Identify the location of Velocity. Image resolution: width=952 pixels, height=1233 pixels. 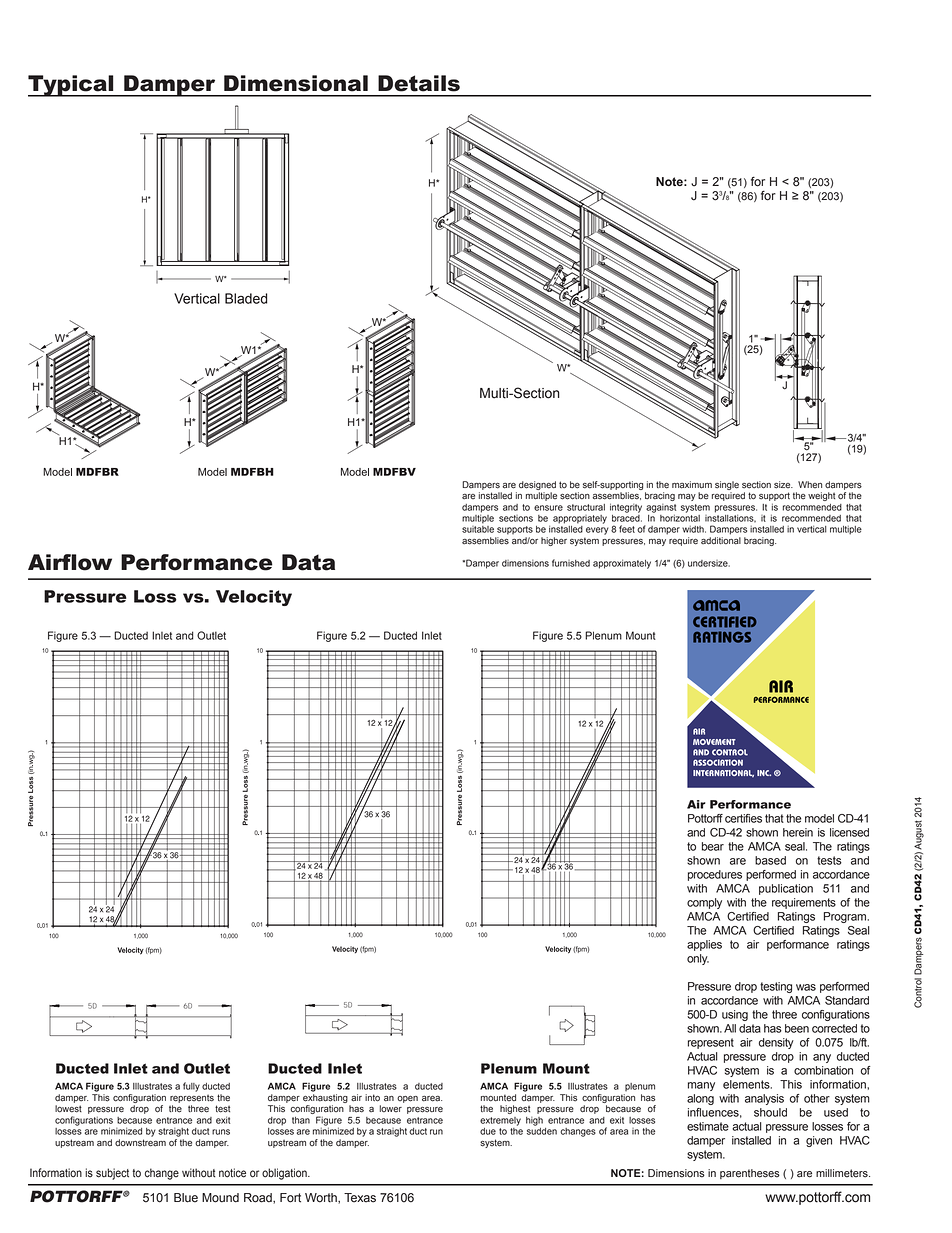
(254, 598).
